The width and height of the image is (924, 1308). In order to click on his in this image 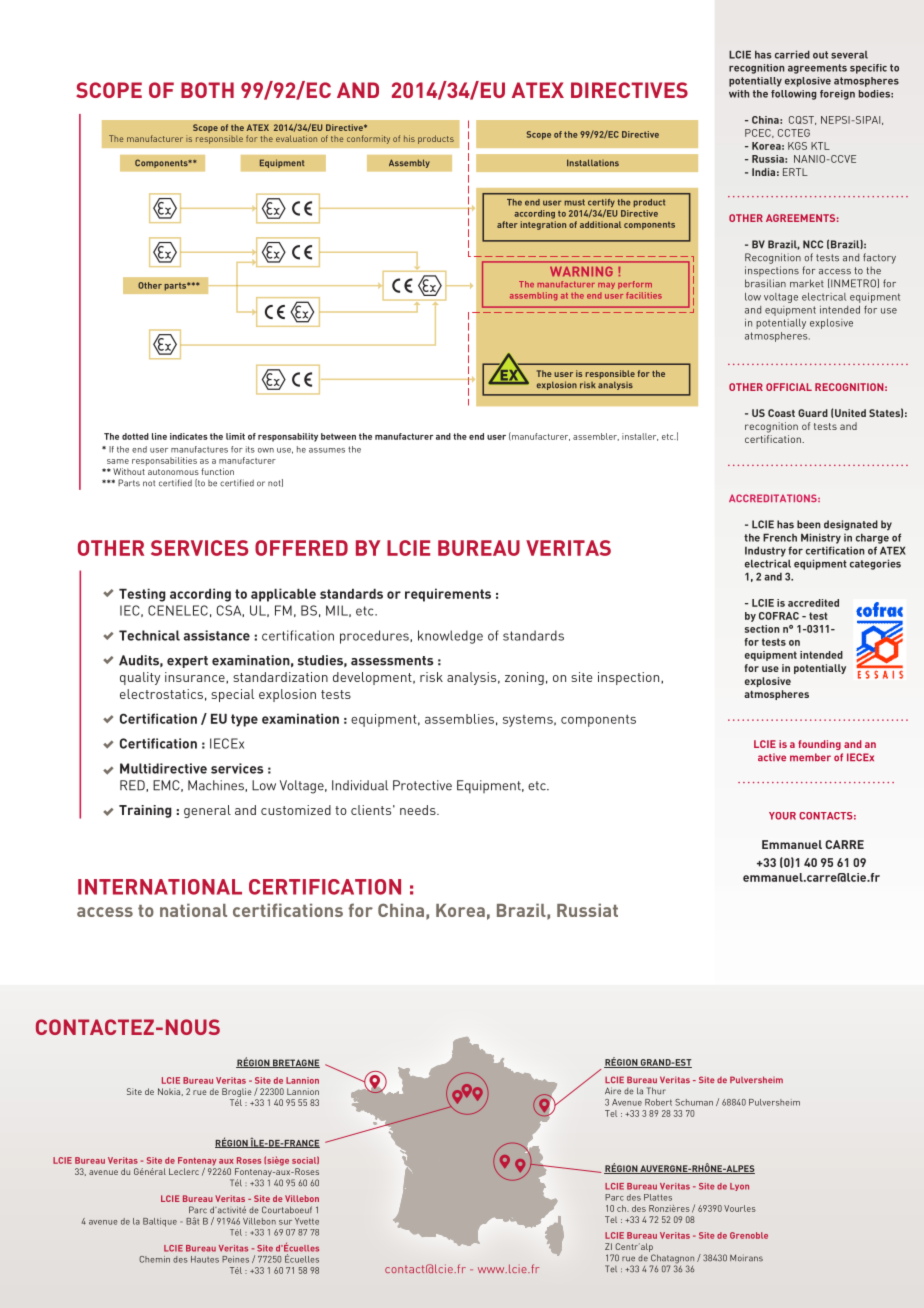, I will do `click(409, 138)`.
